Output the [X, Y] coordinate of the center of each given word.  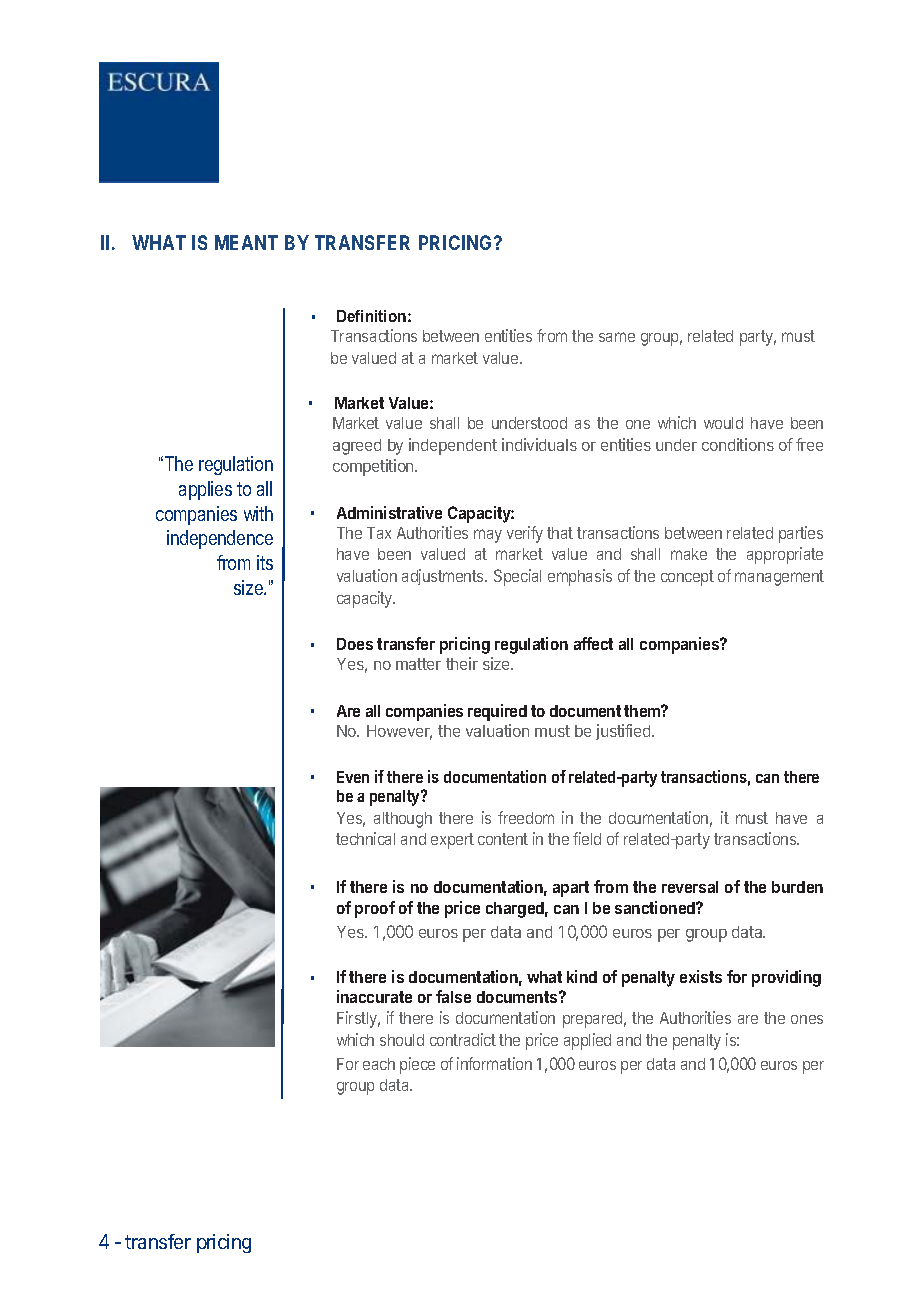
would [723, 423]
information [494, 1063]
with [258, 513]
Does [355, 644]
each [379, 1064]
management [779, 578]
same [617, 337]
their [462, 663]
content [503, 839]
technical [365, 838]
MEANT [246, 242]
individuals [539, 444]
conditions [738, 444]
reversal [690, 887]
